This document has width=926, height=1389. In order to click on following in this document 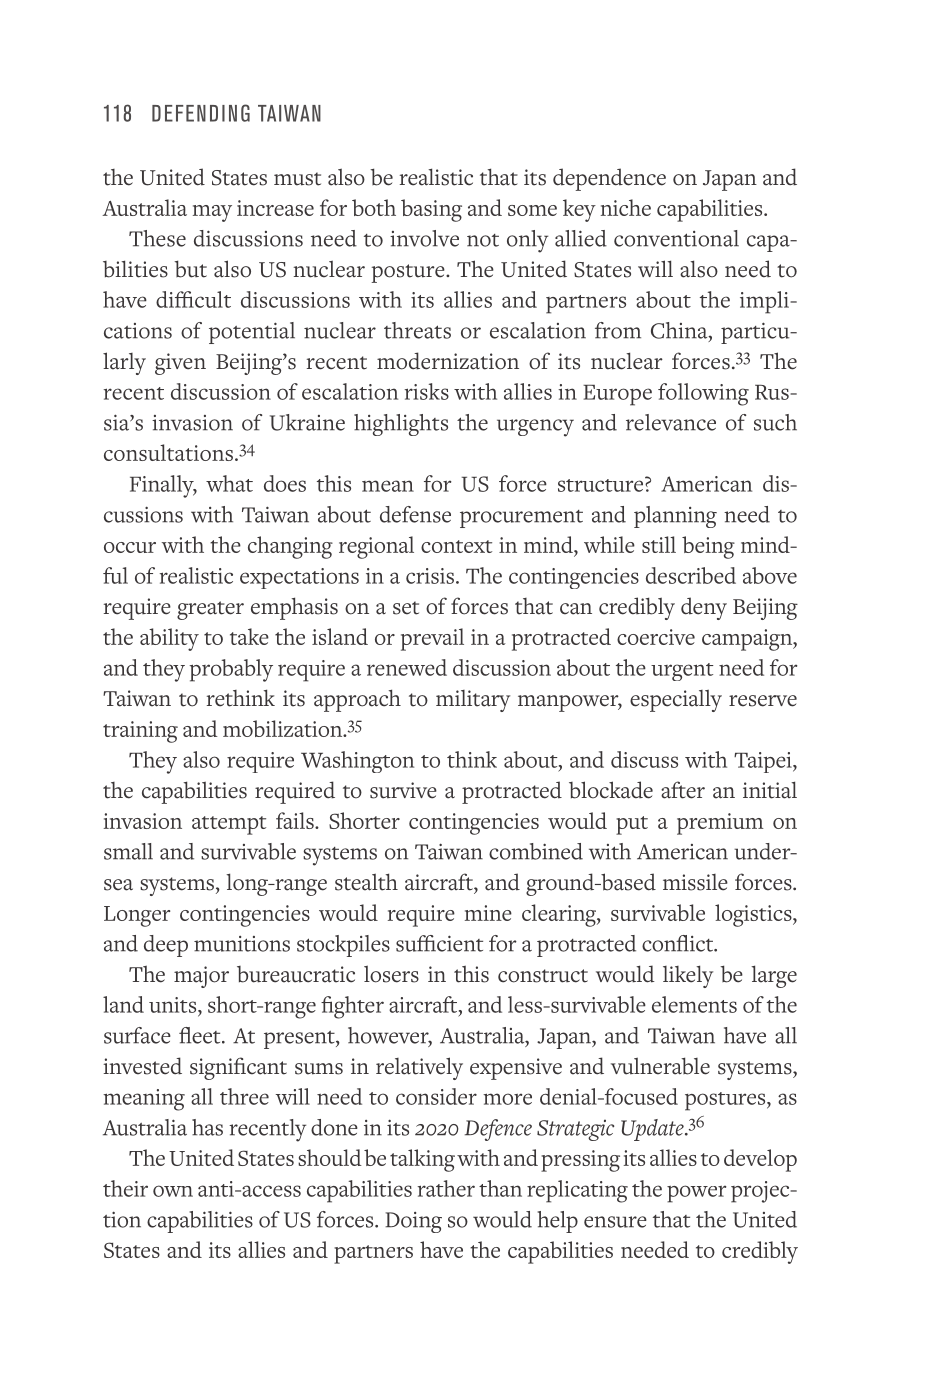, I will do `click(703, 394)`.
